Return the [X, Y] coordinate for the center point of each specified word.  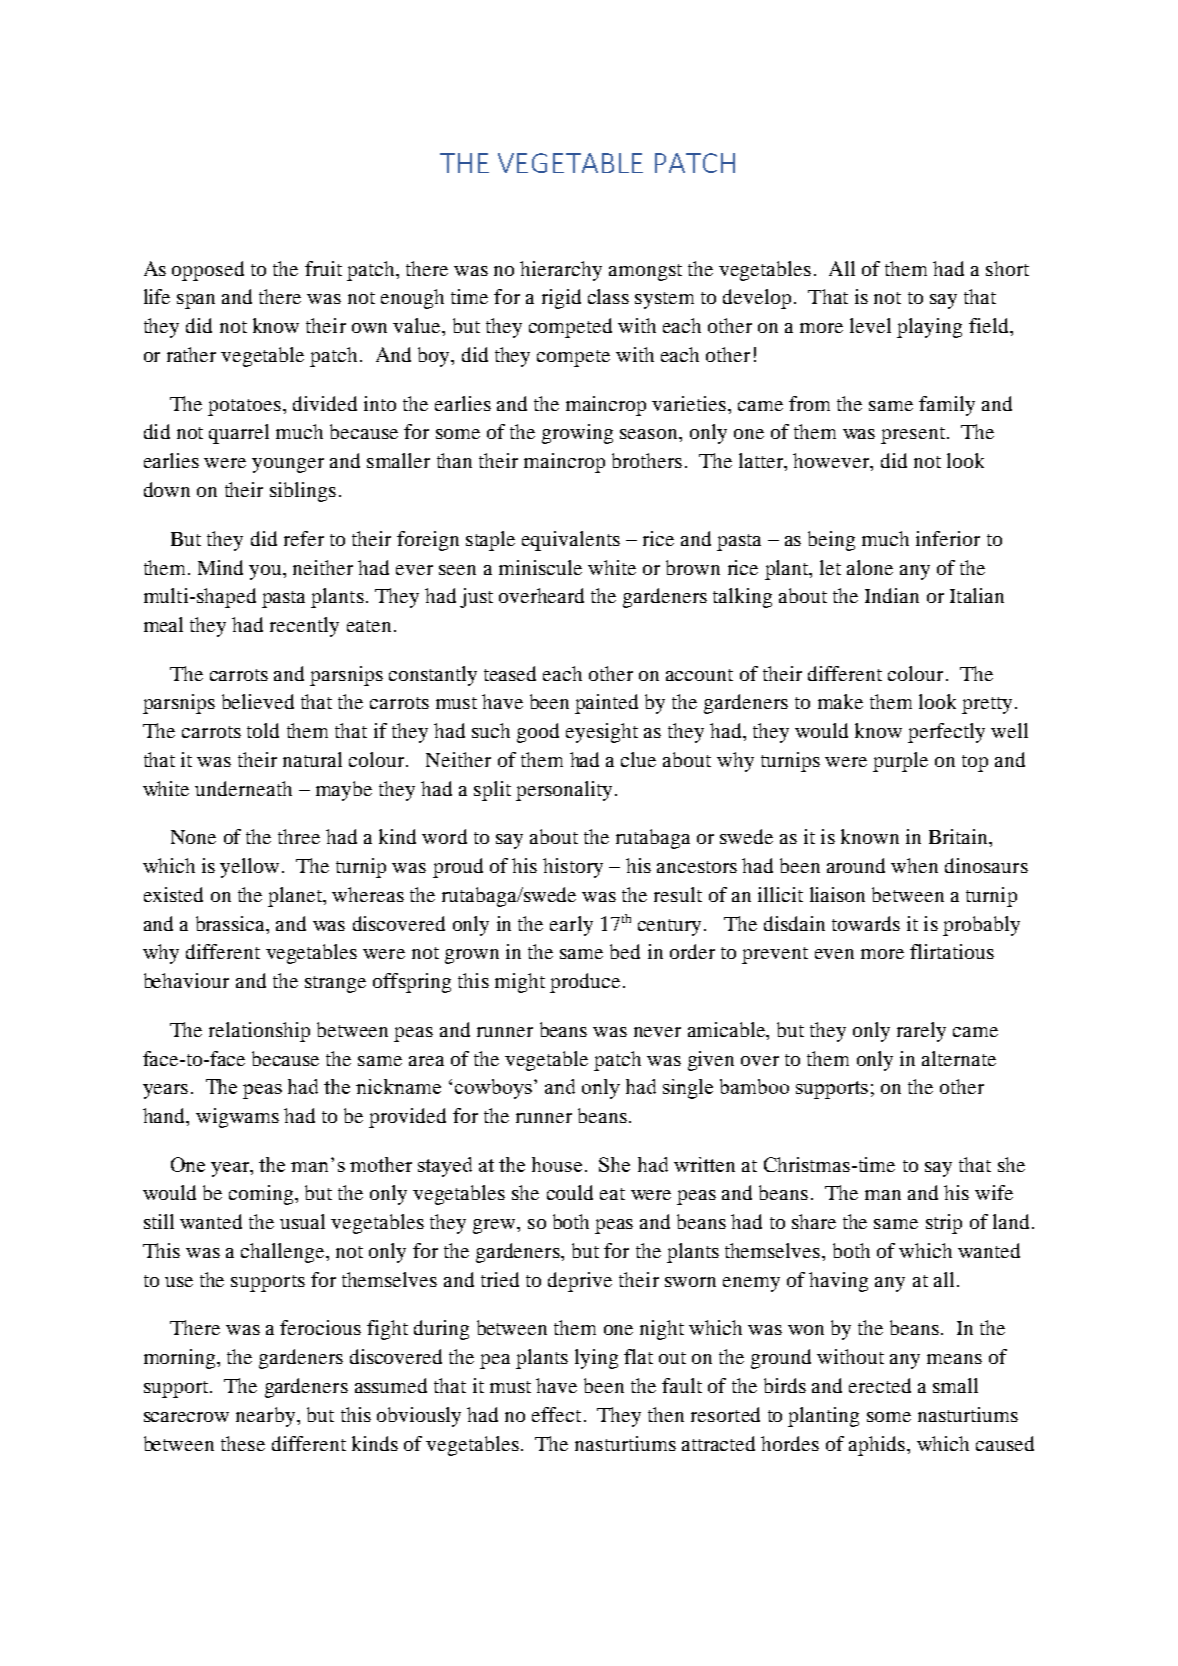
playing [929, 328]
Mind [220, 567]
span [196, 301]
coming [262, 1195]
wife [994, 1192]
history [573, 868]
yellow [249, 868]
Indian [892, 595]
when [914, 865]
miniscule [540, 567]
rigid [561, 299]
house [557, 1164]
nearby [267, 1417]
